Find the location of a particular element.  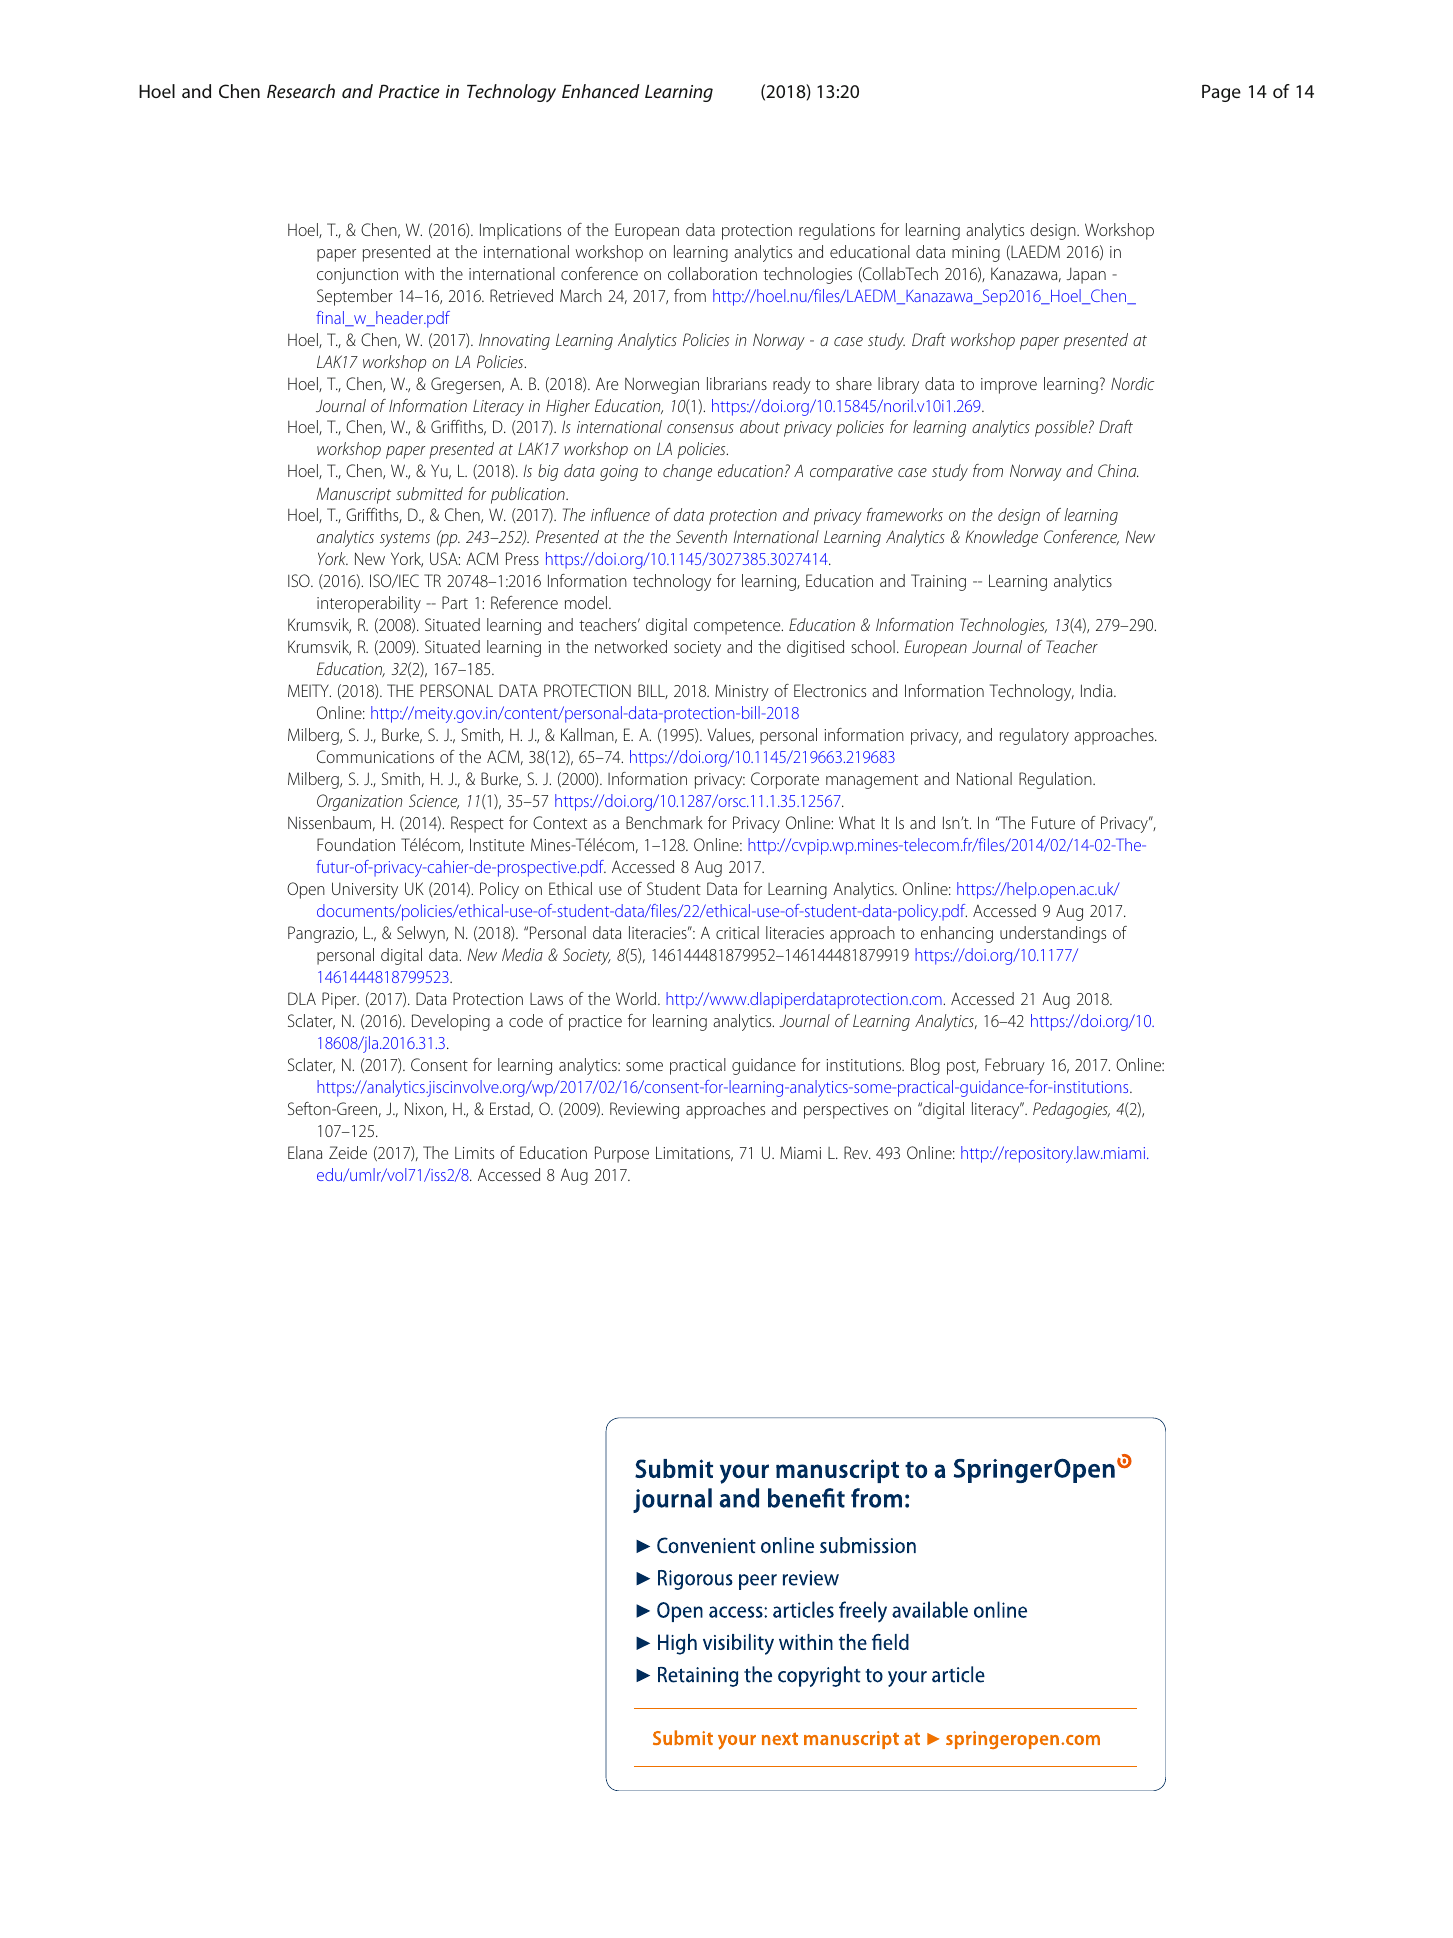

India is located at coordinates (1098, 690).
